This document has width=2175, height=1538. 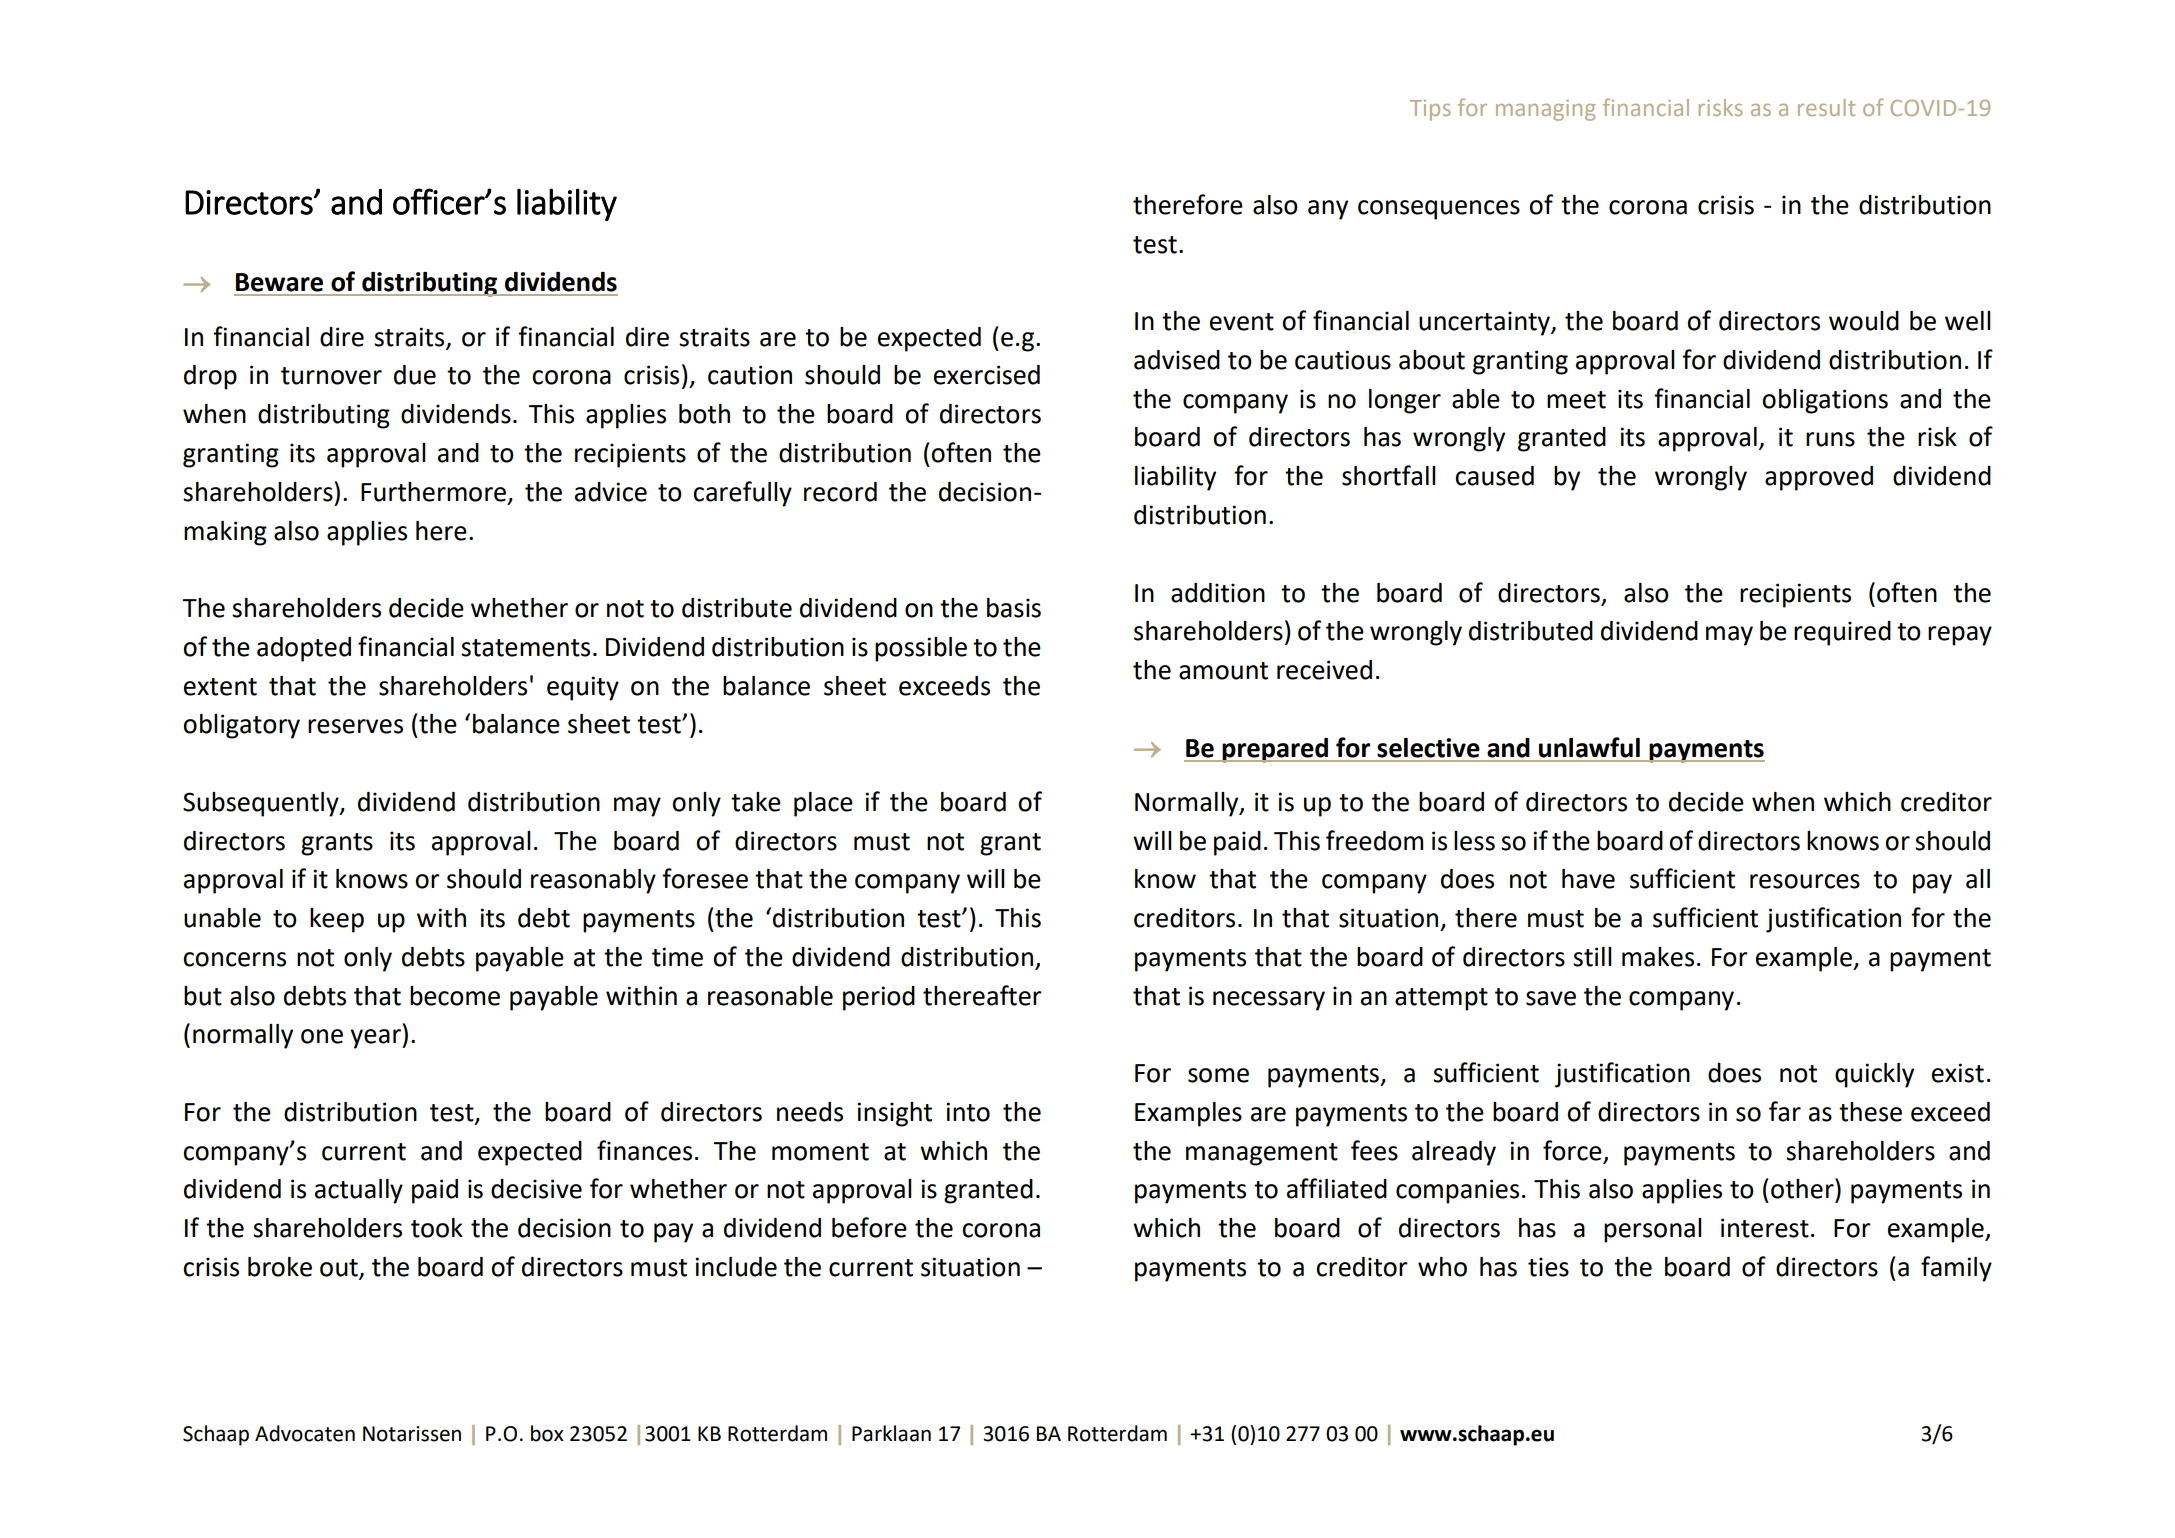 What do you see at coordinates (355, 726) in the document?
I see `reserves` at bounding box center [355, 726].
